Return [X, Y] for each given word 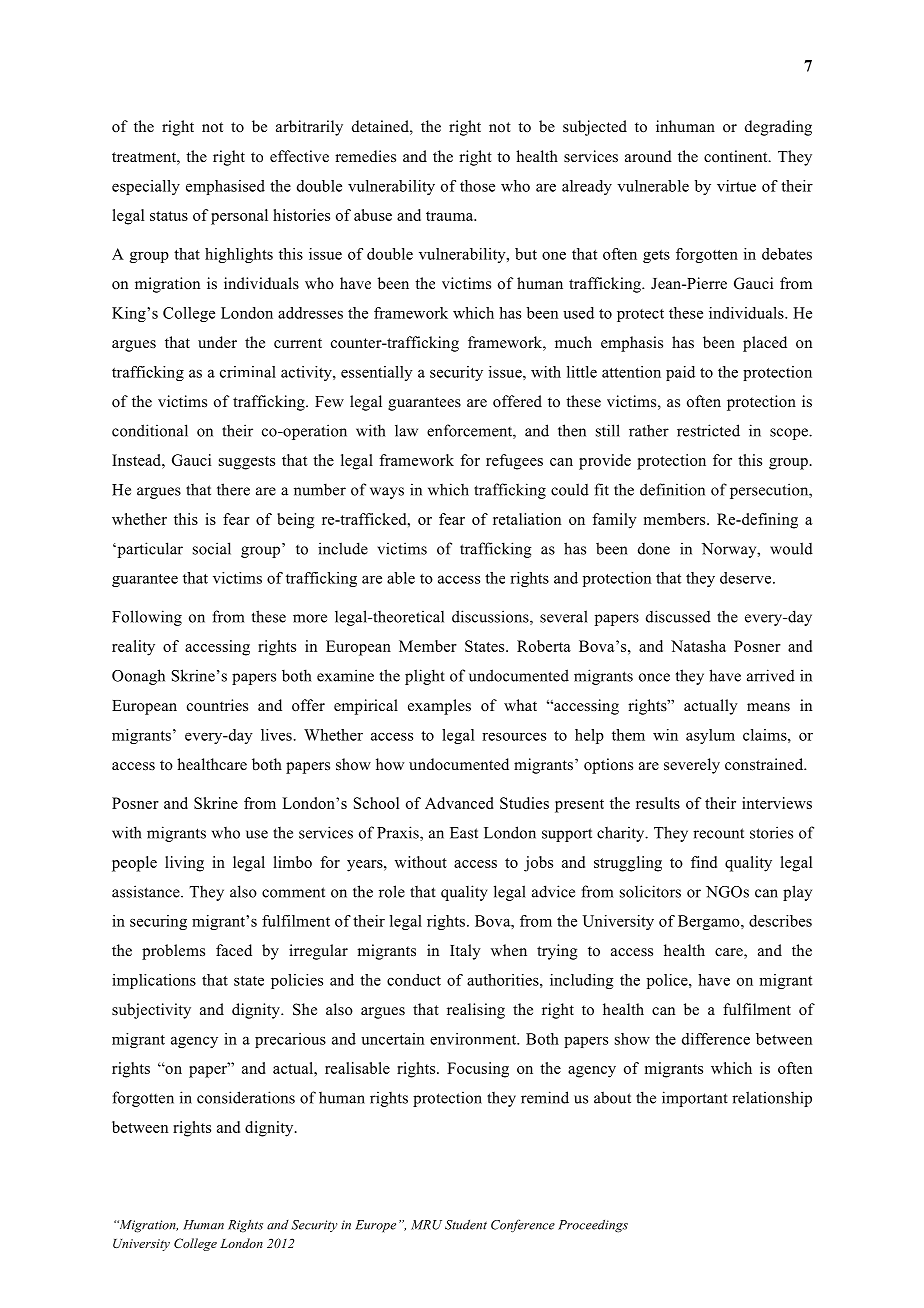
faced [234, 950]
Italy [465, 952]
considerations [246, 1097]
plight [425, 677]
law [406, 430]
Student [466, 1224]
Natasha [698, 646]
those [477, 186]
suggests [247, 463]
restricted [708, 430]
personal [239, 217]
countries [217, 705]
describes [780, 921]
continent [737, 156]
